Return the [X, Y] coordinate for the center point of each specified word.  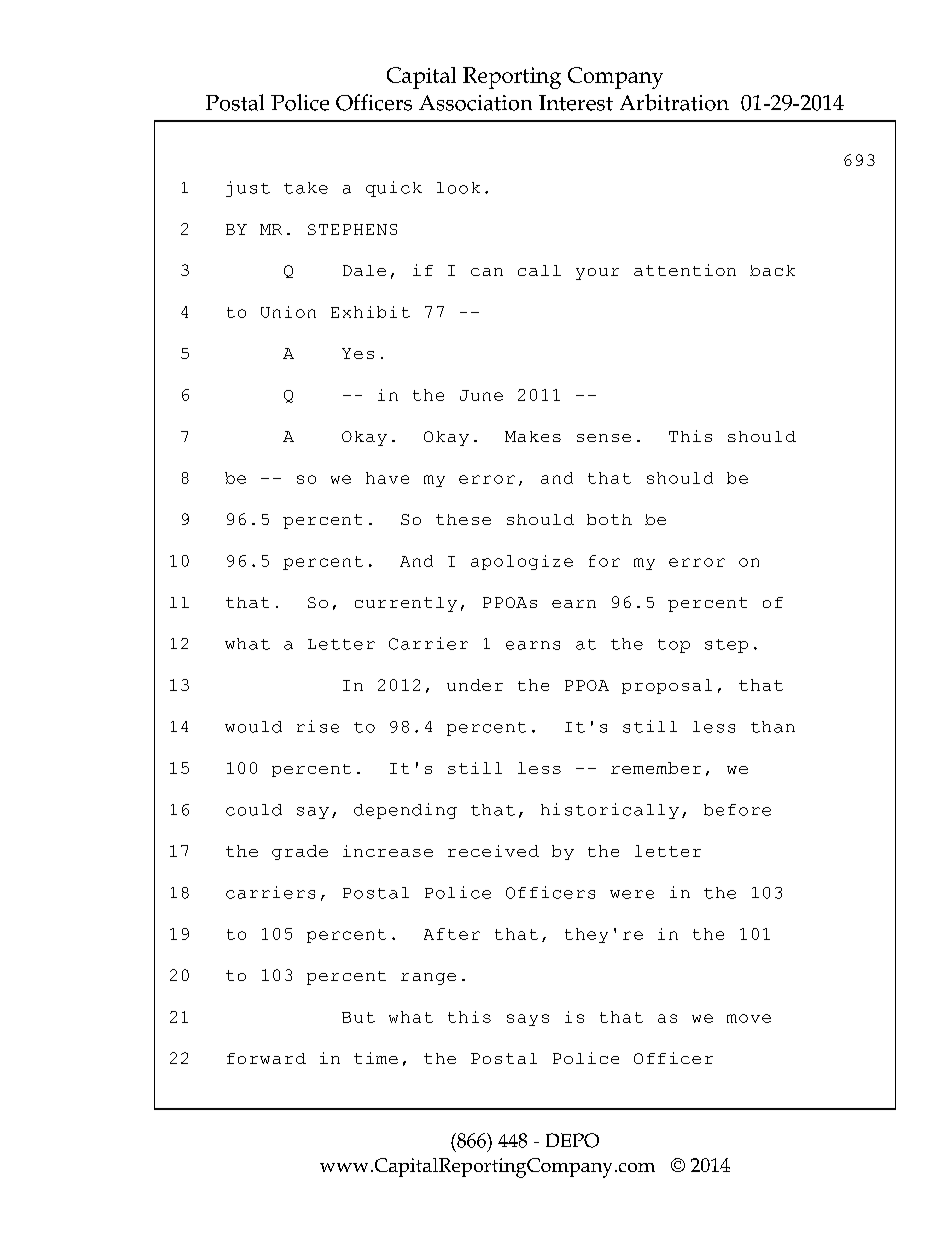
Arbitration [674, 102]
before [737, 810]
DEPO [572, 1140]
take [306, 188]
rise [318, 726]
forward [266, 1058]
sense [604, 438]
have [387, 478]
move [749, 1018]
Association [475, 103]
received [493, 851]
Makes [533, 436]
